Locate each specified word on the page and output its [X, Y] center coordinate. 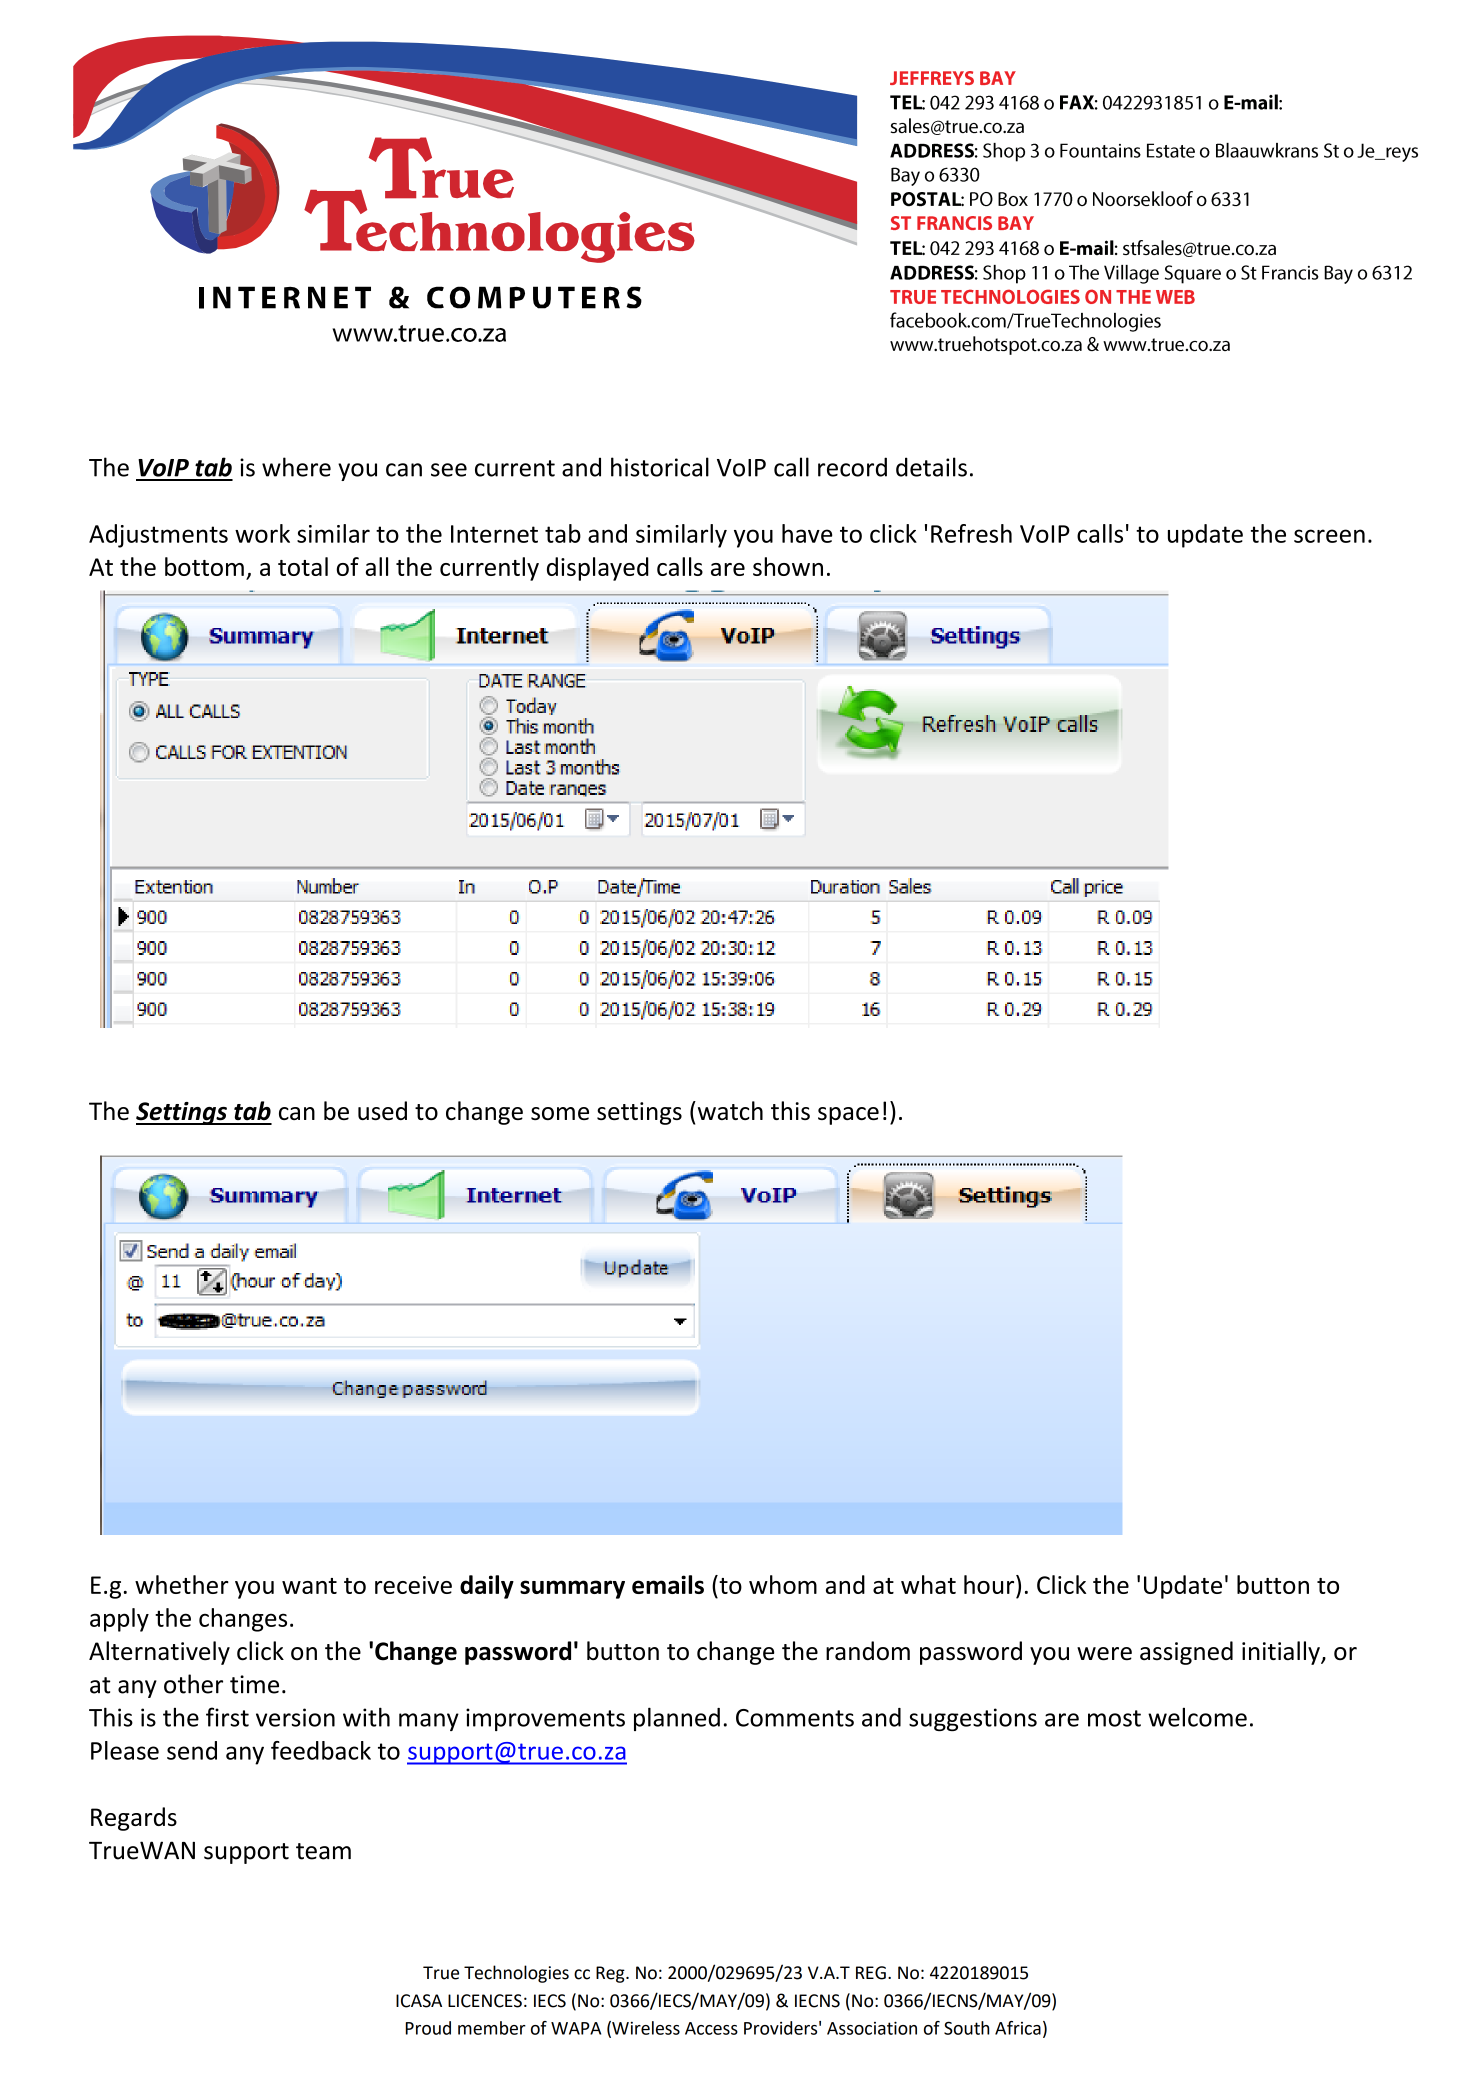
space [848, 1116]
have [807, 533]
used [382, 1110]
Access [711, 2028]
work [262, 533]
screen [1329, 536]
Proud [428, 2028]
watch [729, 1110]
